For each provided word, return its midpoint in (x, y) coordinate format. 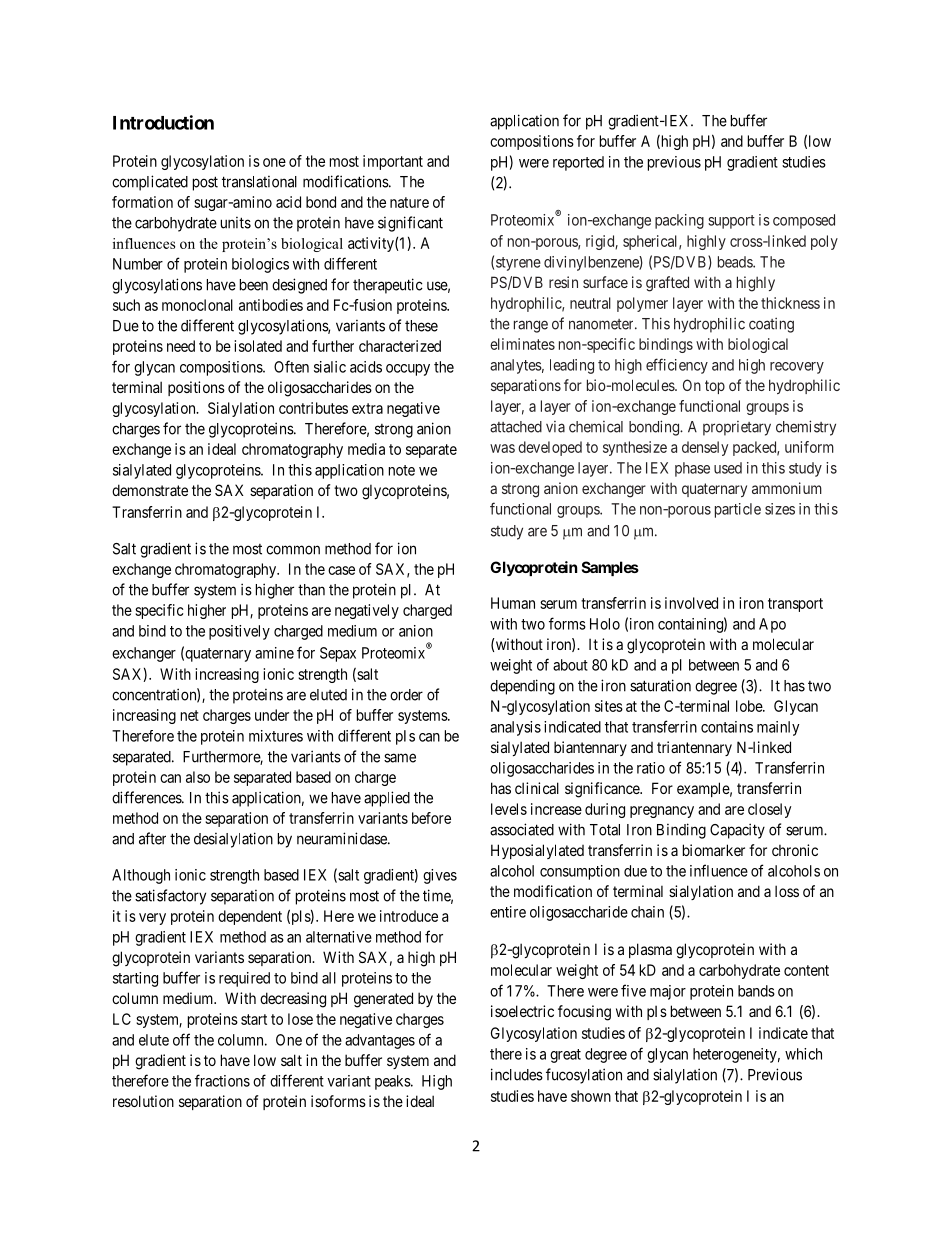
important (393, 162)
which (803, 1054)
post (205, 183)
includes (517, 1074)
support (731, 222)
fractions (222, 1080)
